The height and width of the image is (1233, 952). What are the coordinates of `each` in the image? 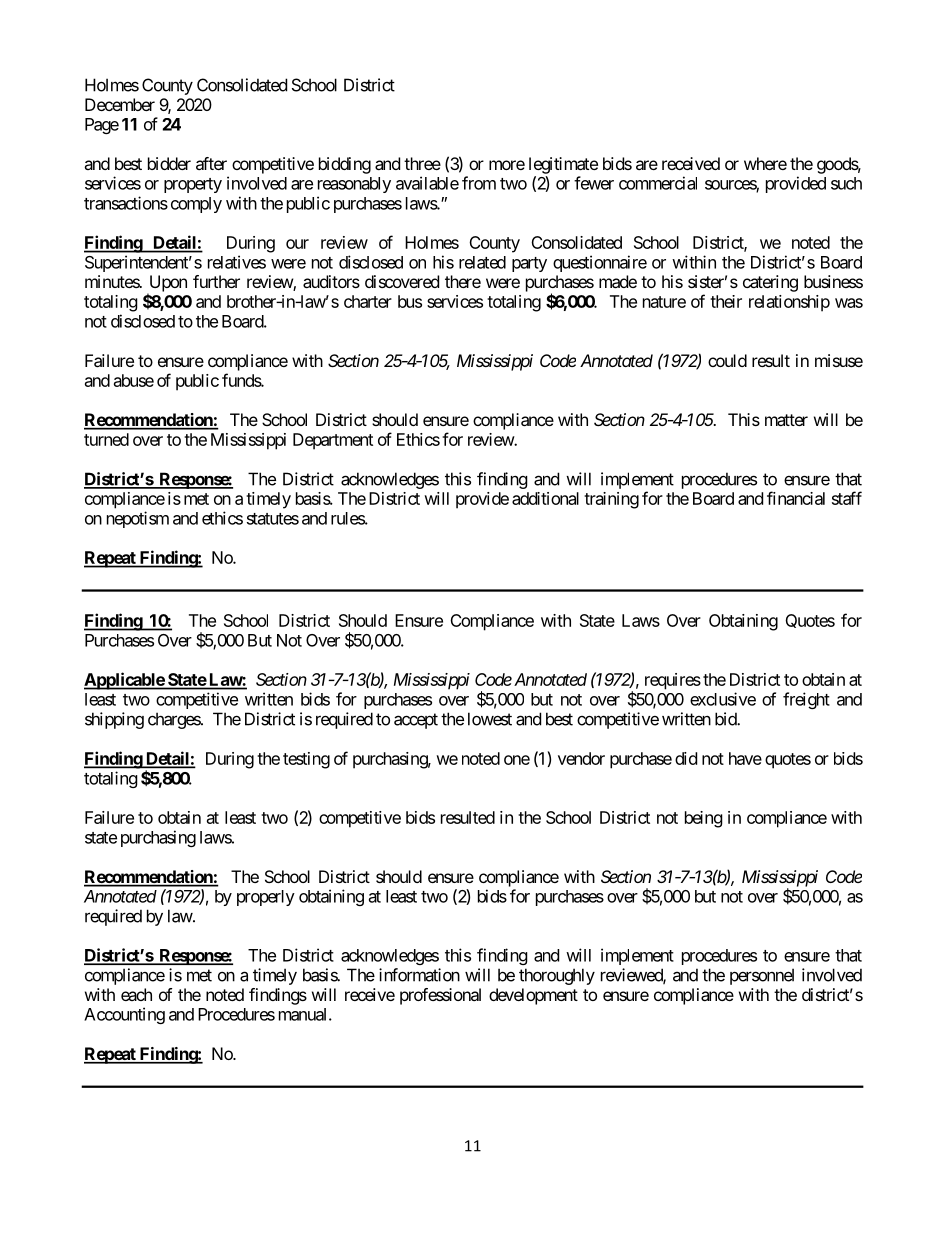 It's located at (136, 994).
